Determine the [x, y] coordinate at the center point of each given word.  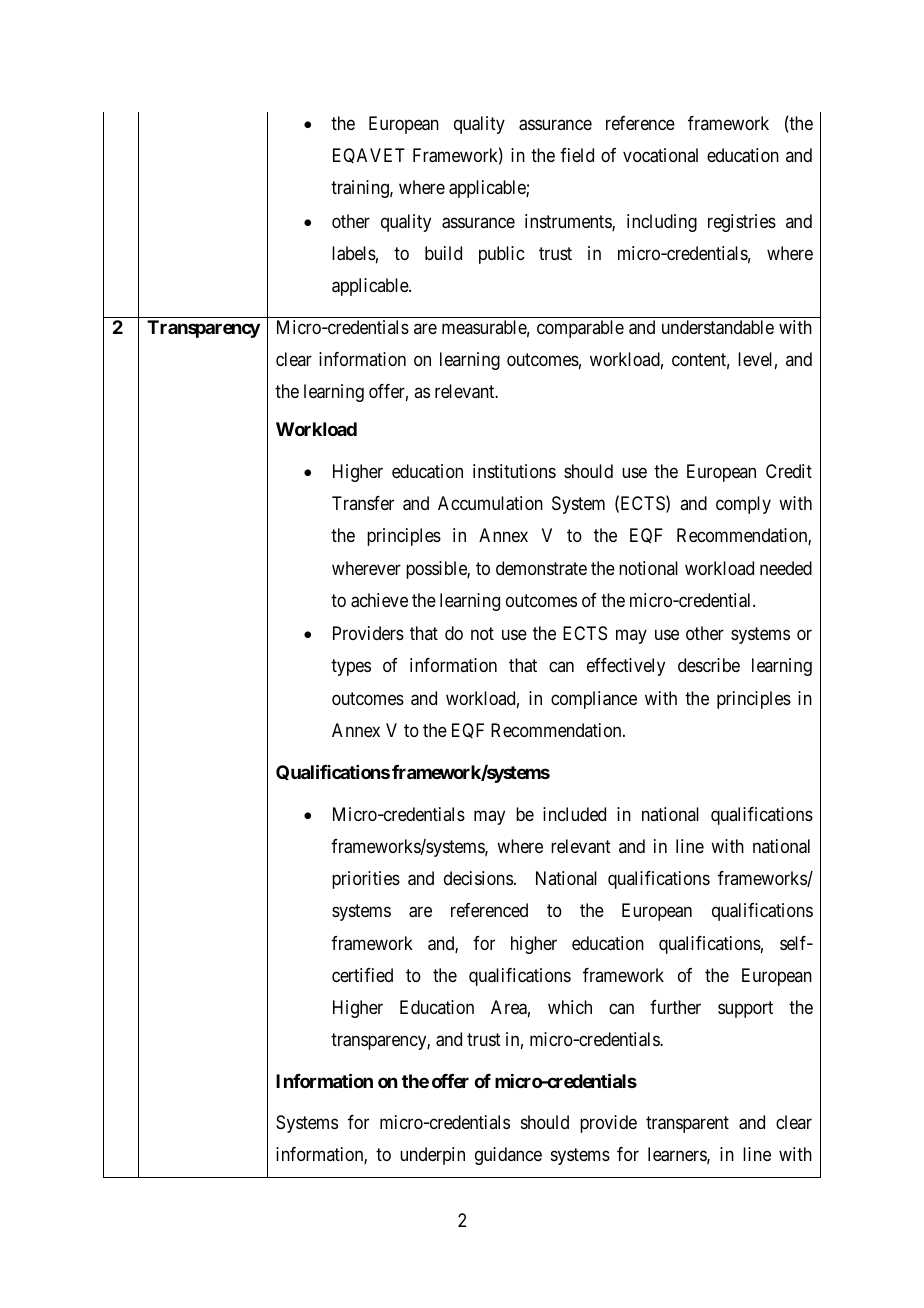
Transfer [363, 503]
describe [709, 665]
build [443, 253]
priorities [366, 880]
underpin [432, 1156]
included [574, 814]
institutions [514, 471]
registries [742, 223]
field [577, 155]
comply [743, 505]
